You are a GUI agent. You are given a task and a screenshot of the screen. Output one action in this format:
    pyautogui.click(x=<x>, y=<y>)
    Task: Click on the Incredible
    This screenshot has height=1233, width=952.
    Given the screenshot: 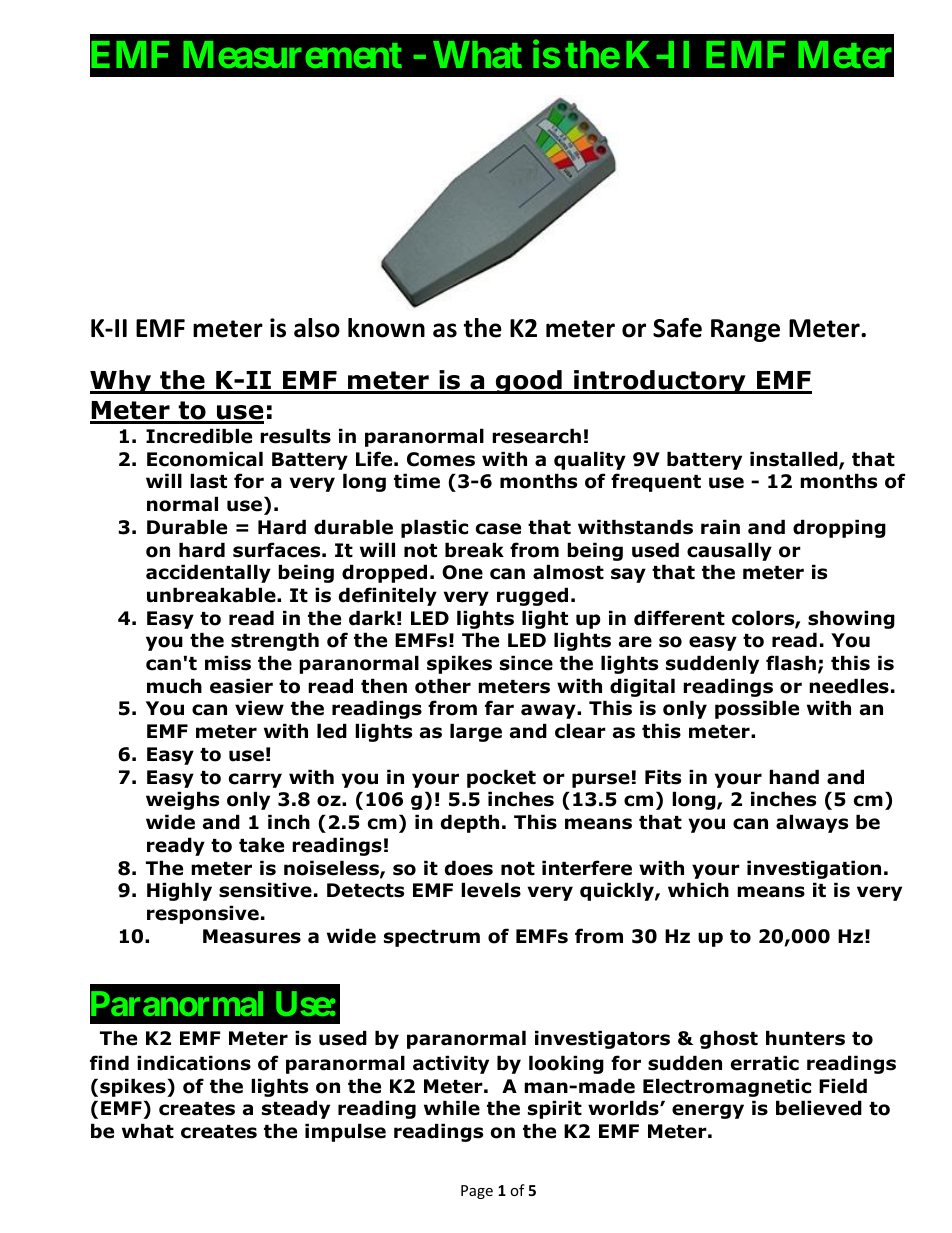 What is the action you would take?
    pyautogui.click(x=199, y=436)
